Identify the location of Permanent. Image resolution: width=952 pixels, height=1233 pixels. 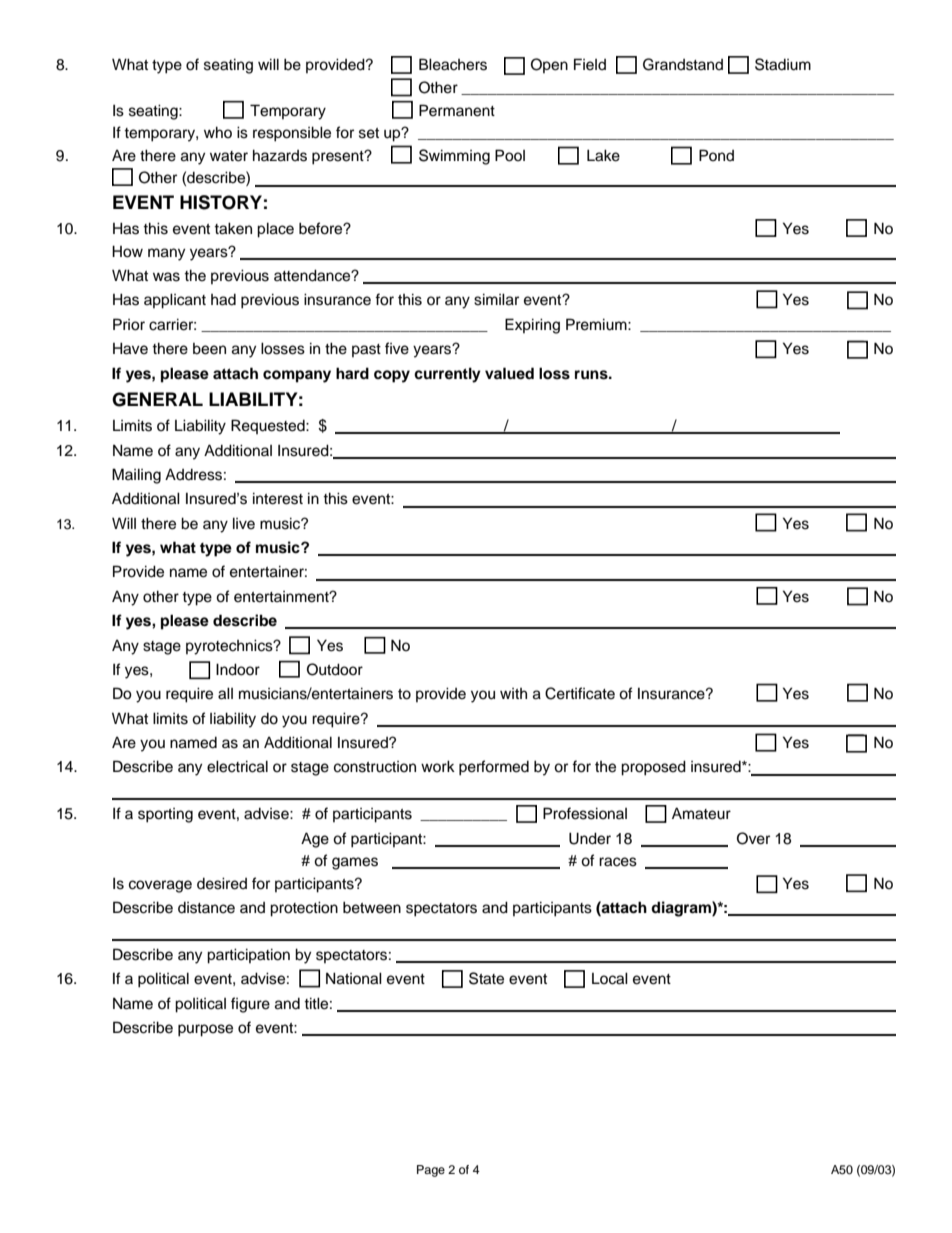
(457, 110).
